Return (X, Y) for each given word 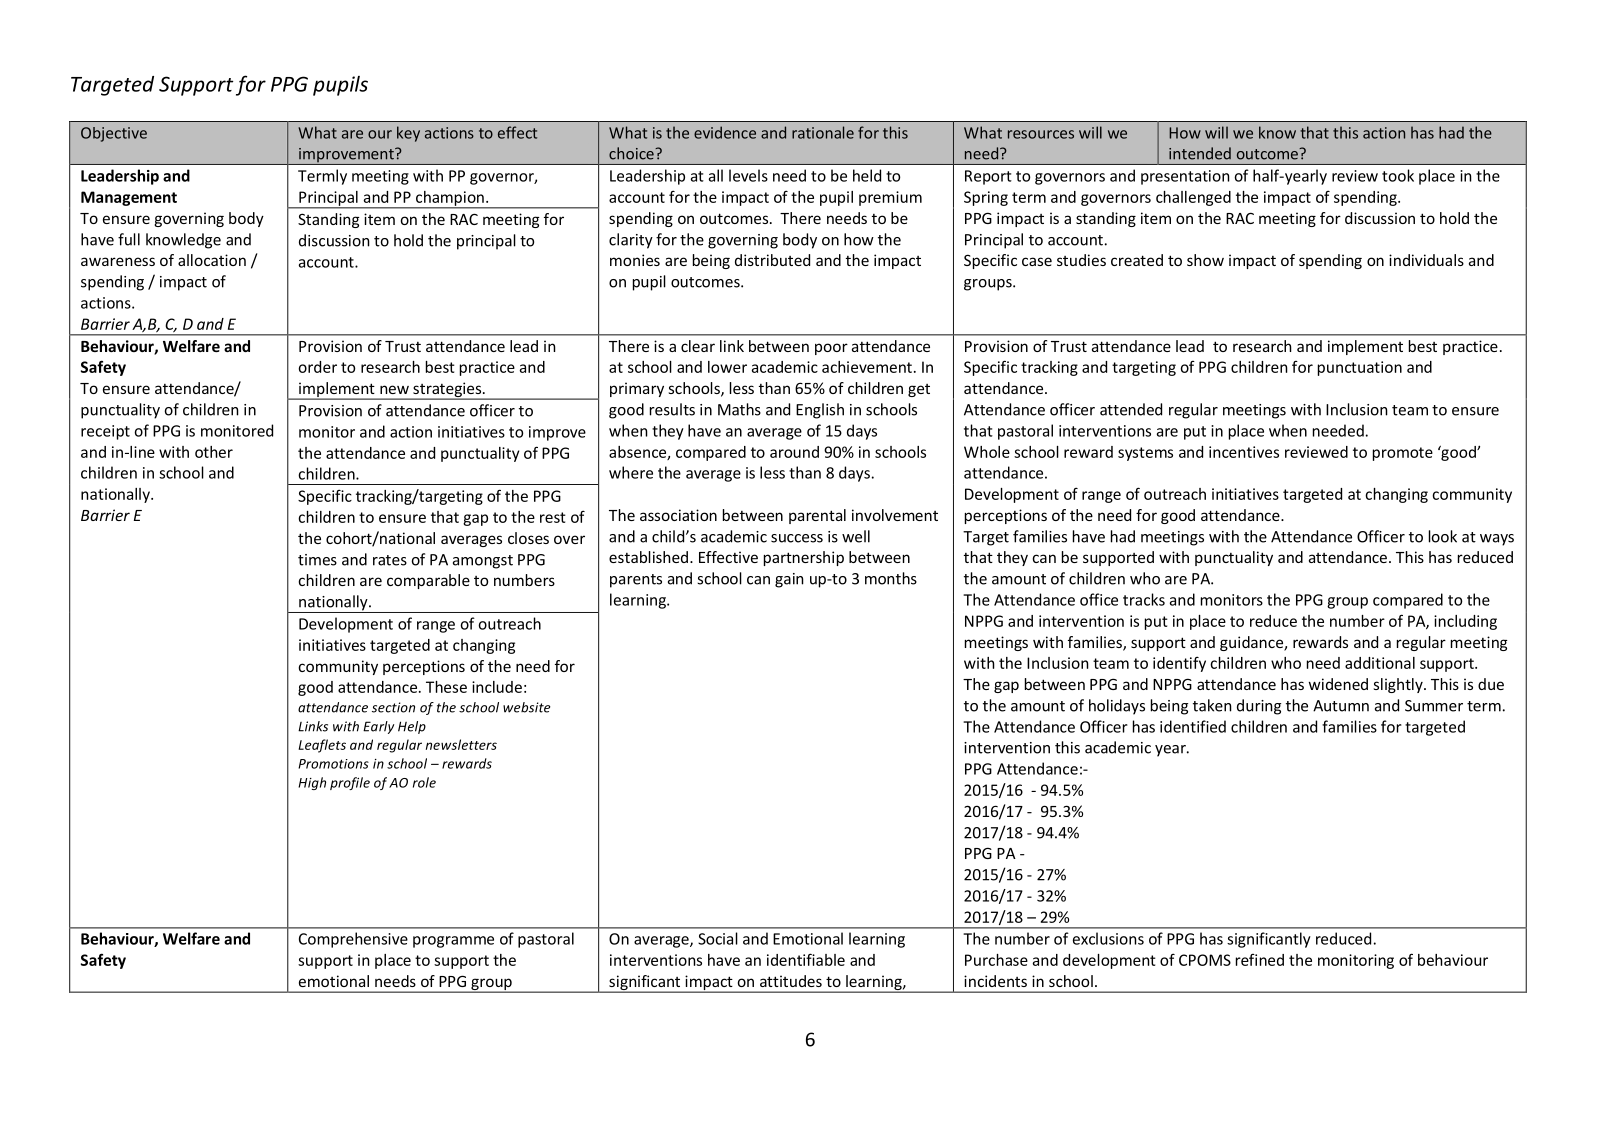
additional (1380, 663)
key (408, 134)
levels (748, 175)
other (214, 452)
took (1398, 175)
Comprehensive (353, 940)
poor (831, 349)
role (424, 782)
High (312, 783)
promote (1403, 454)
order (318, 367)
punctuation (1360, 368)
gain (789, 580)
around (794, 452)
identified (1193, 726)
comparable (428, 581)
